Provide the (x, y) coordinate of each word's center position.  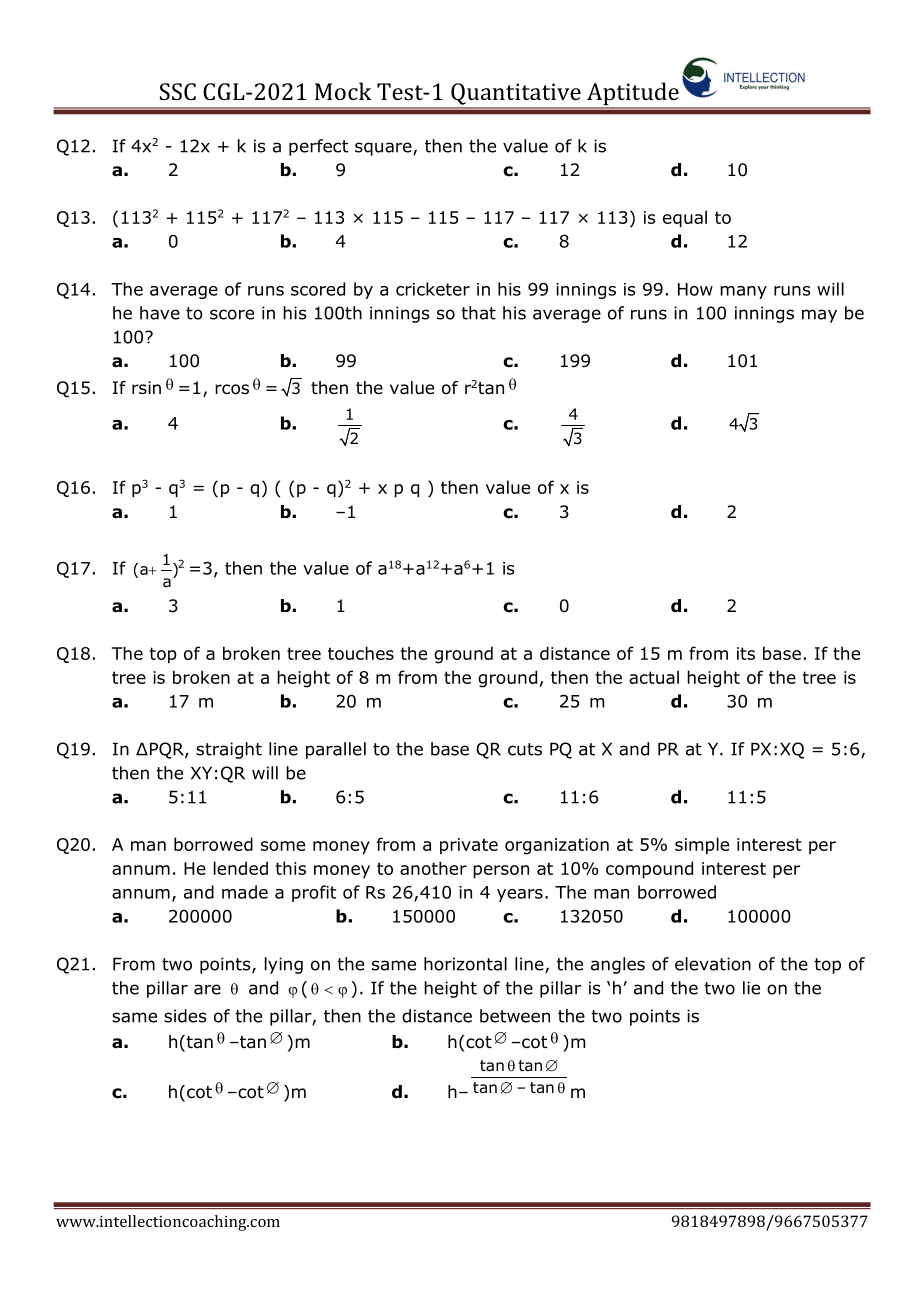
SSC (178, 91)
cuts (525, 749)
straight (229, 750)
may (819, 316)
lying (284, 965)
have (160, 313)
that (478, 313)
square (384, 149)
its (746, 653)
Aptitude (633, 95)
